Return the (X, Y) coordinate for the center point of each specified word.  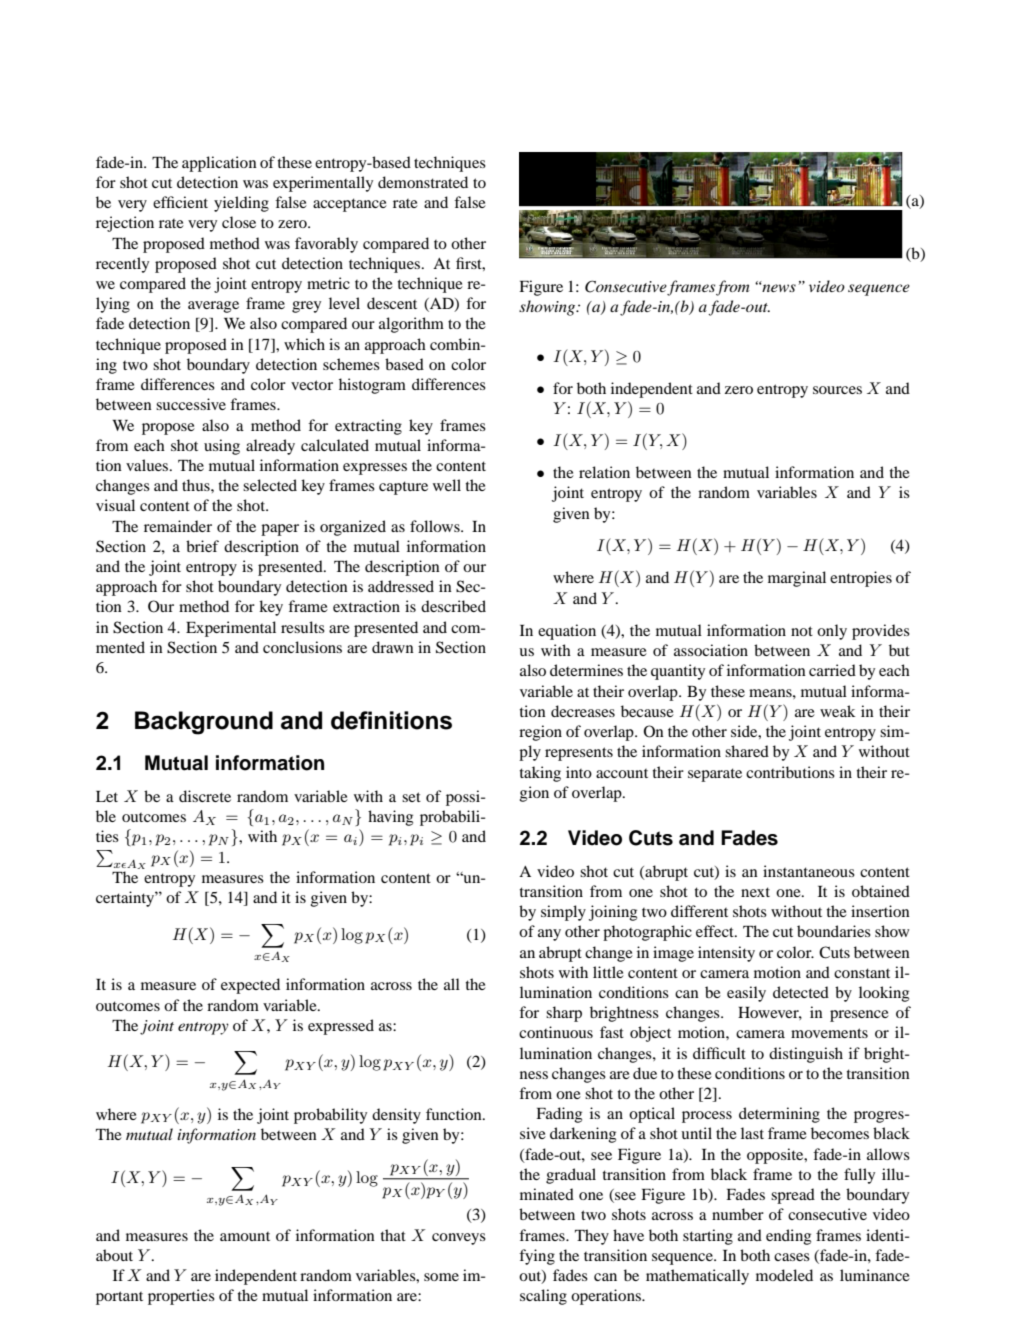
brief (202, 546)
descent (392, 303)
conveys (459, 1239)
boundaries (834, 931)
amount (245, 1236)
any (549, 935)
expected (250, 986)
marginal (797, 579)
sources (837, 390)
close (239, 222)
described (453, 606)
